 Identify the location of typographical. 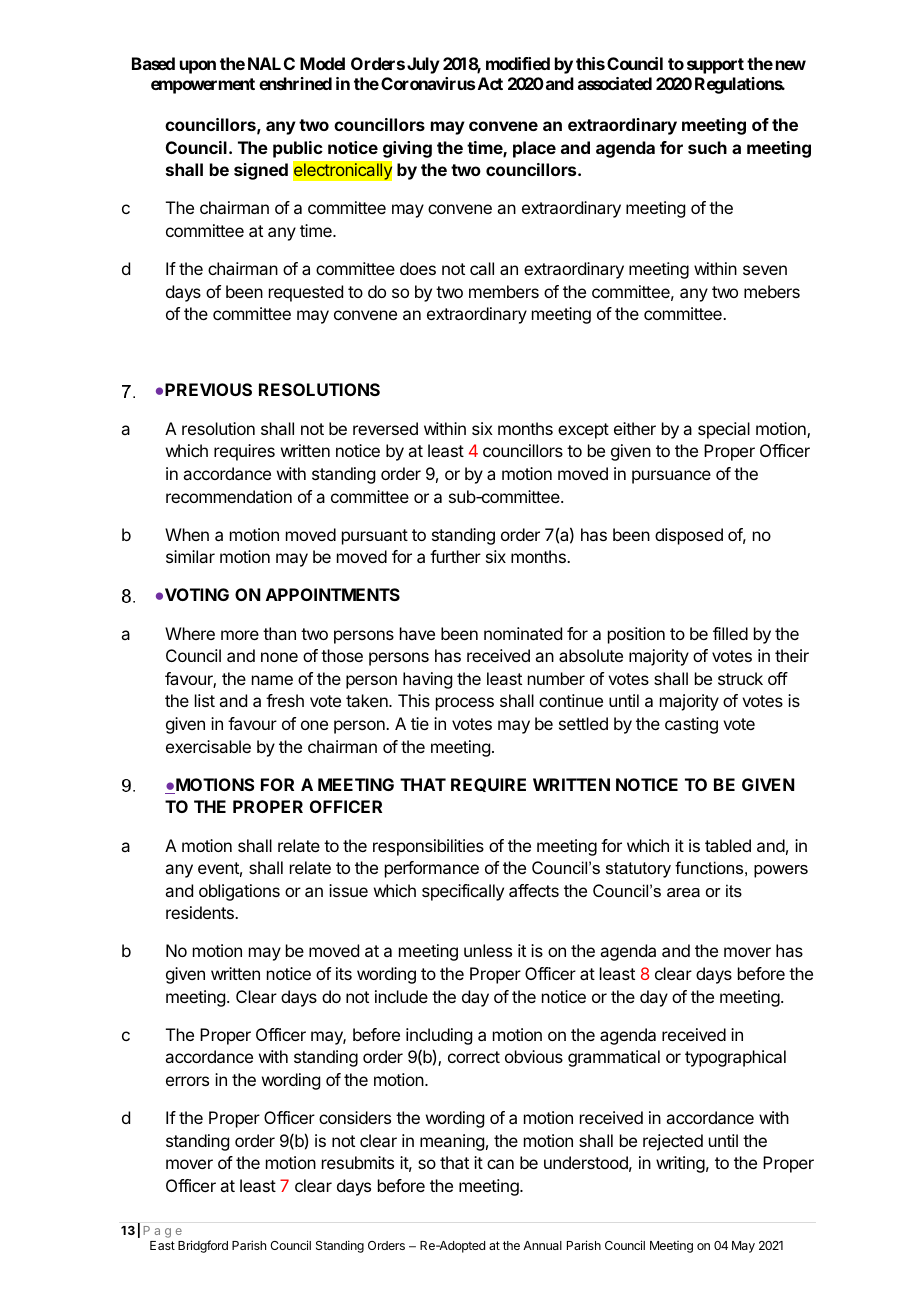
(735, 1058).
